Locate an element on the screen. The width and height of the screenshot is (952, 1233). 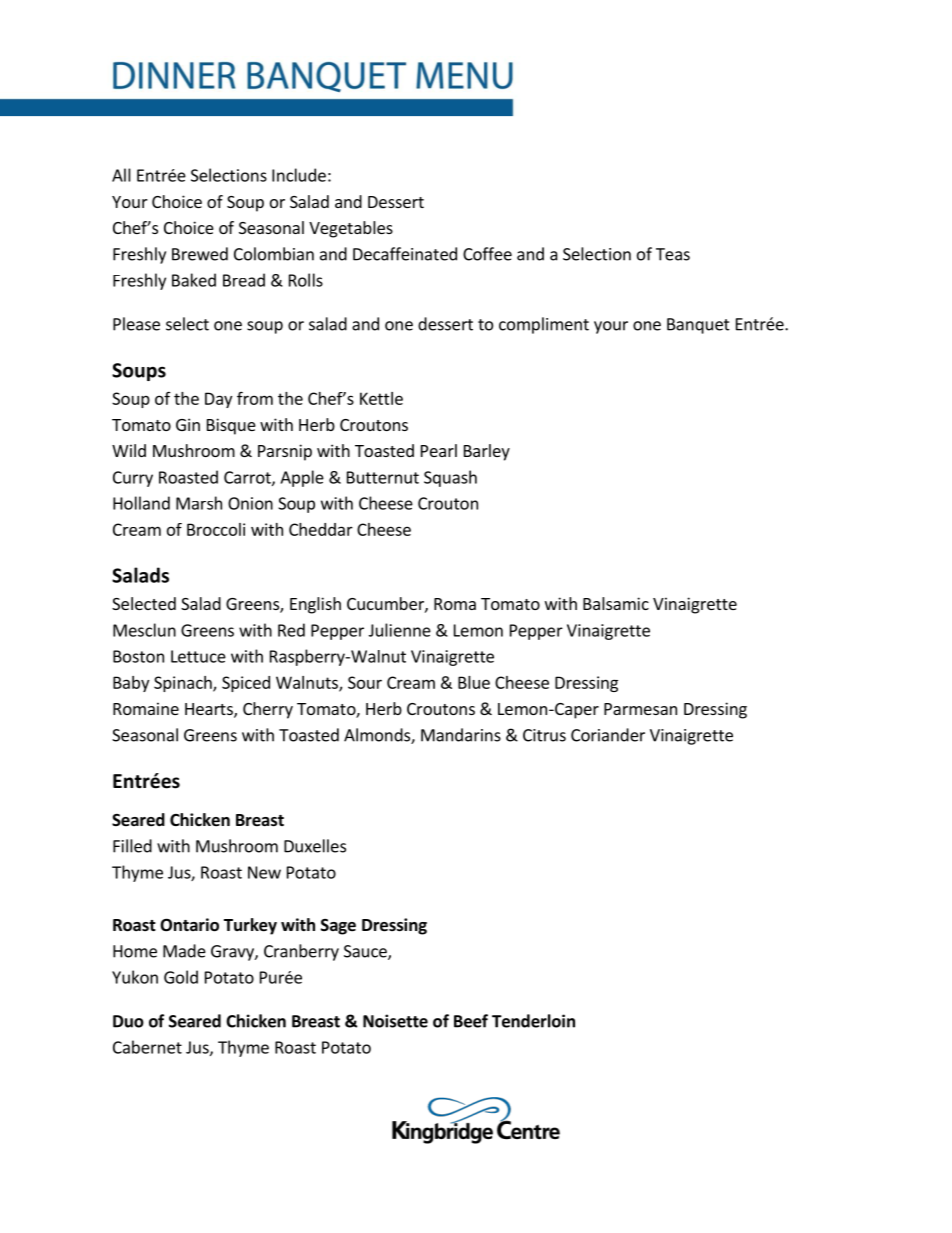
Vegetables is located at coordinates (351, 229).
